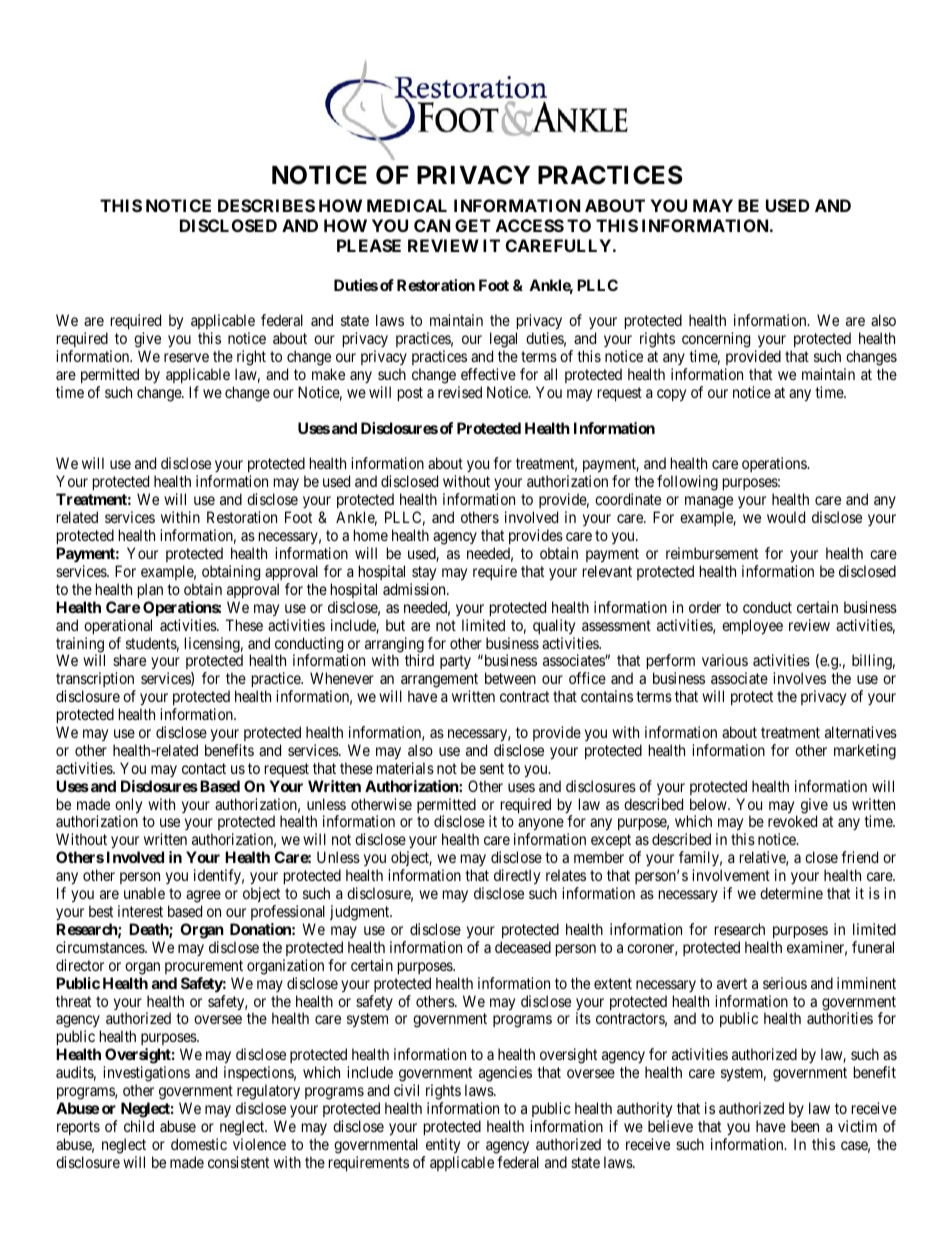  I want to click on transcription, so click(96, 681).
